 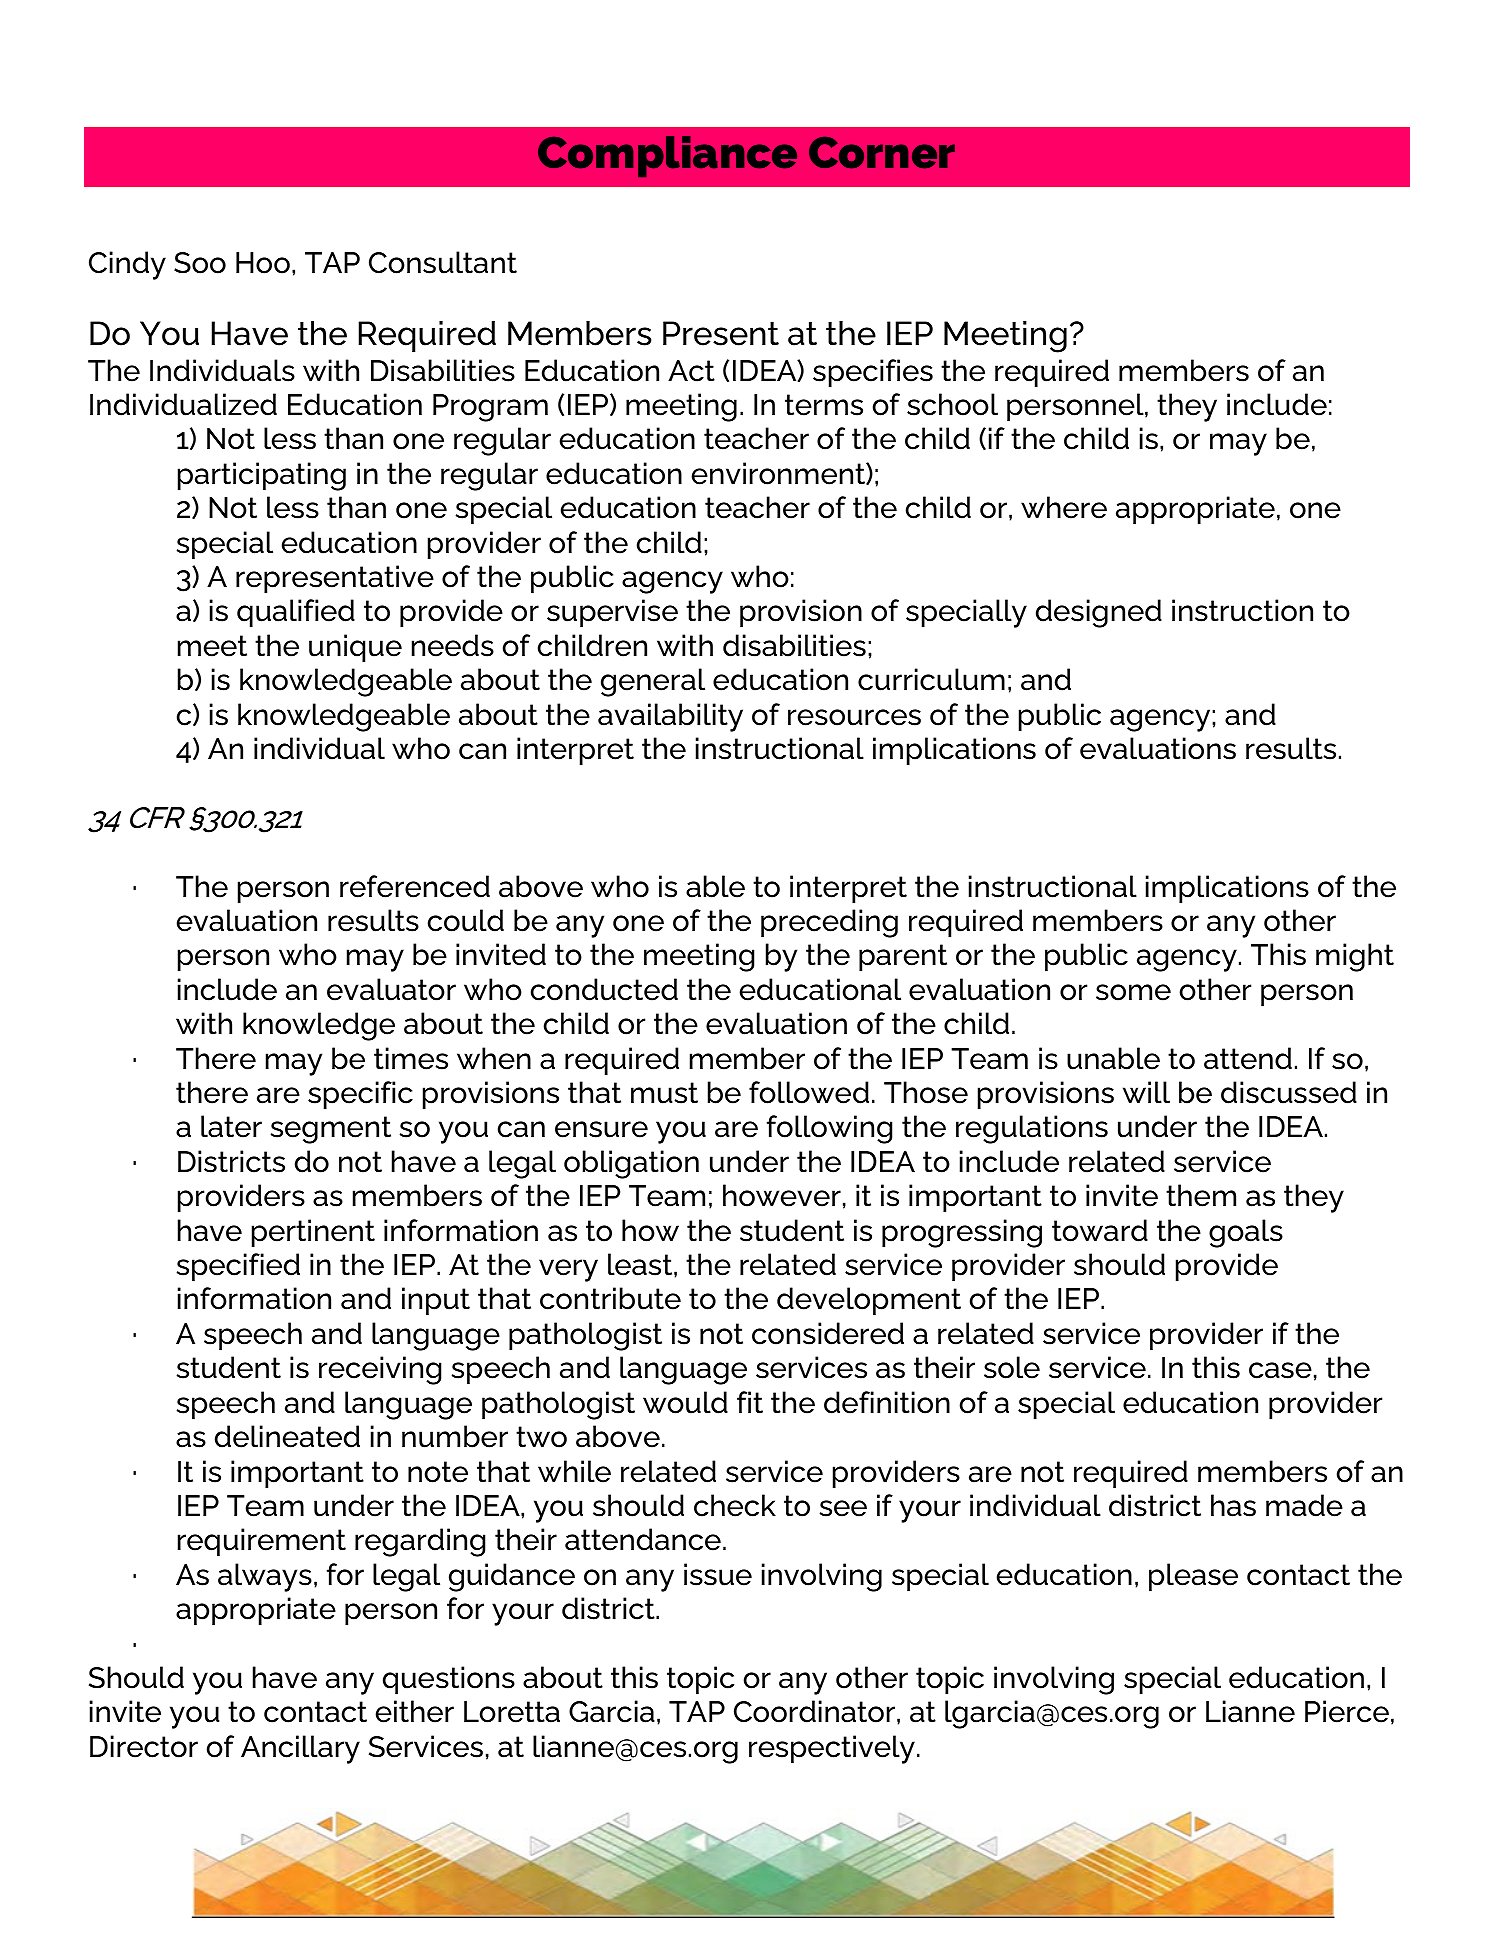 I want to click on designed, so click(x=1099, y=613).
